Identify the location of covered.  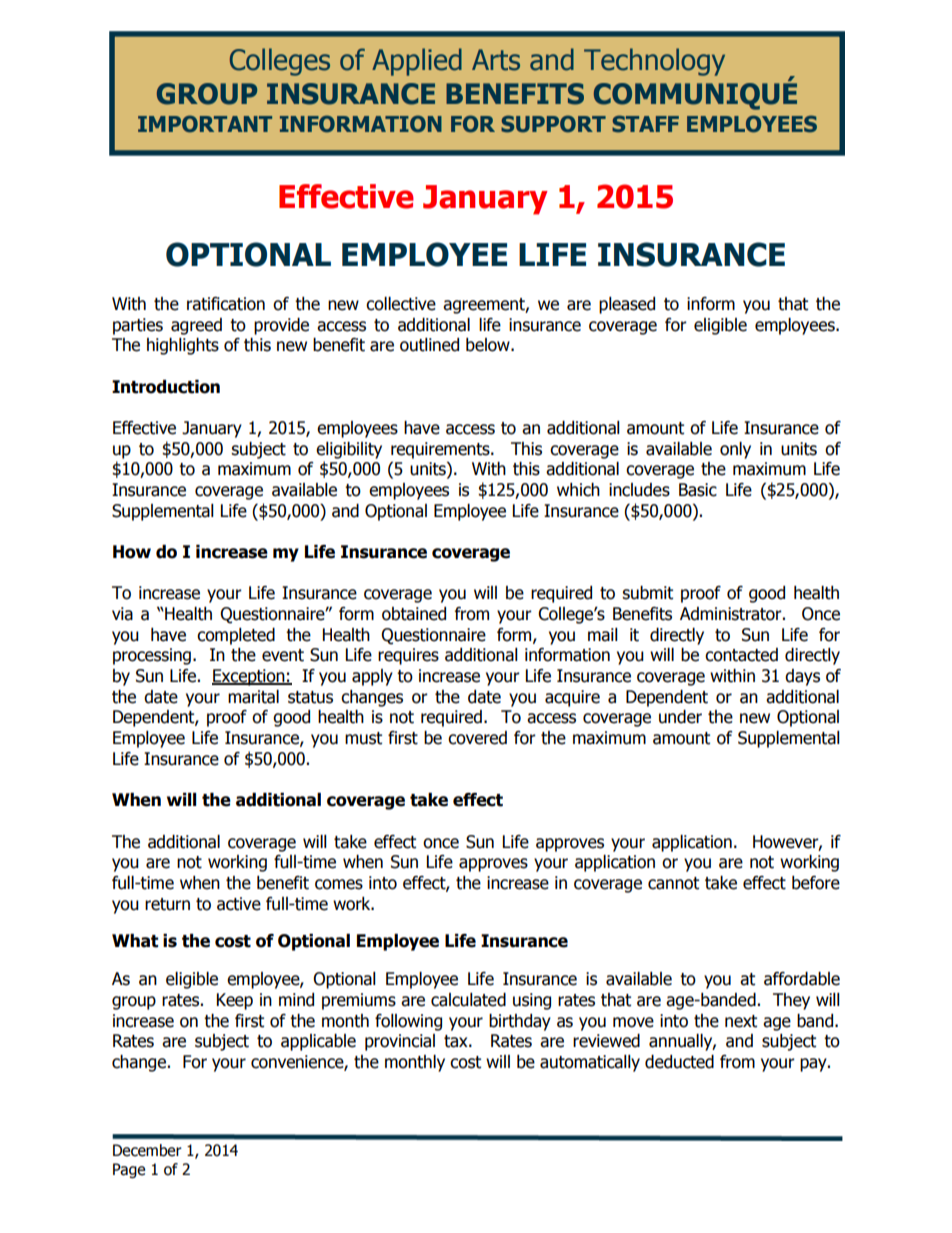
(477, 738).
